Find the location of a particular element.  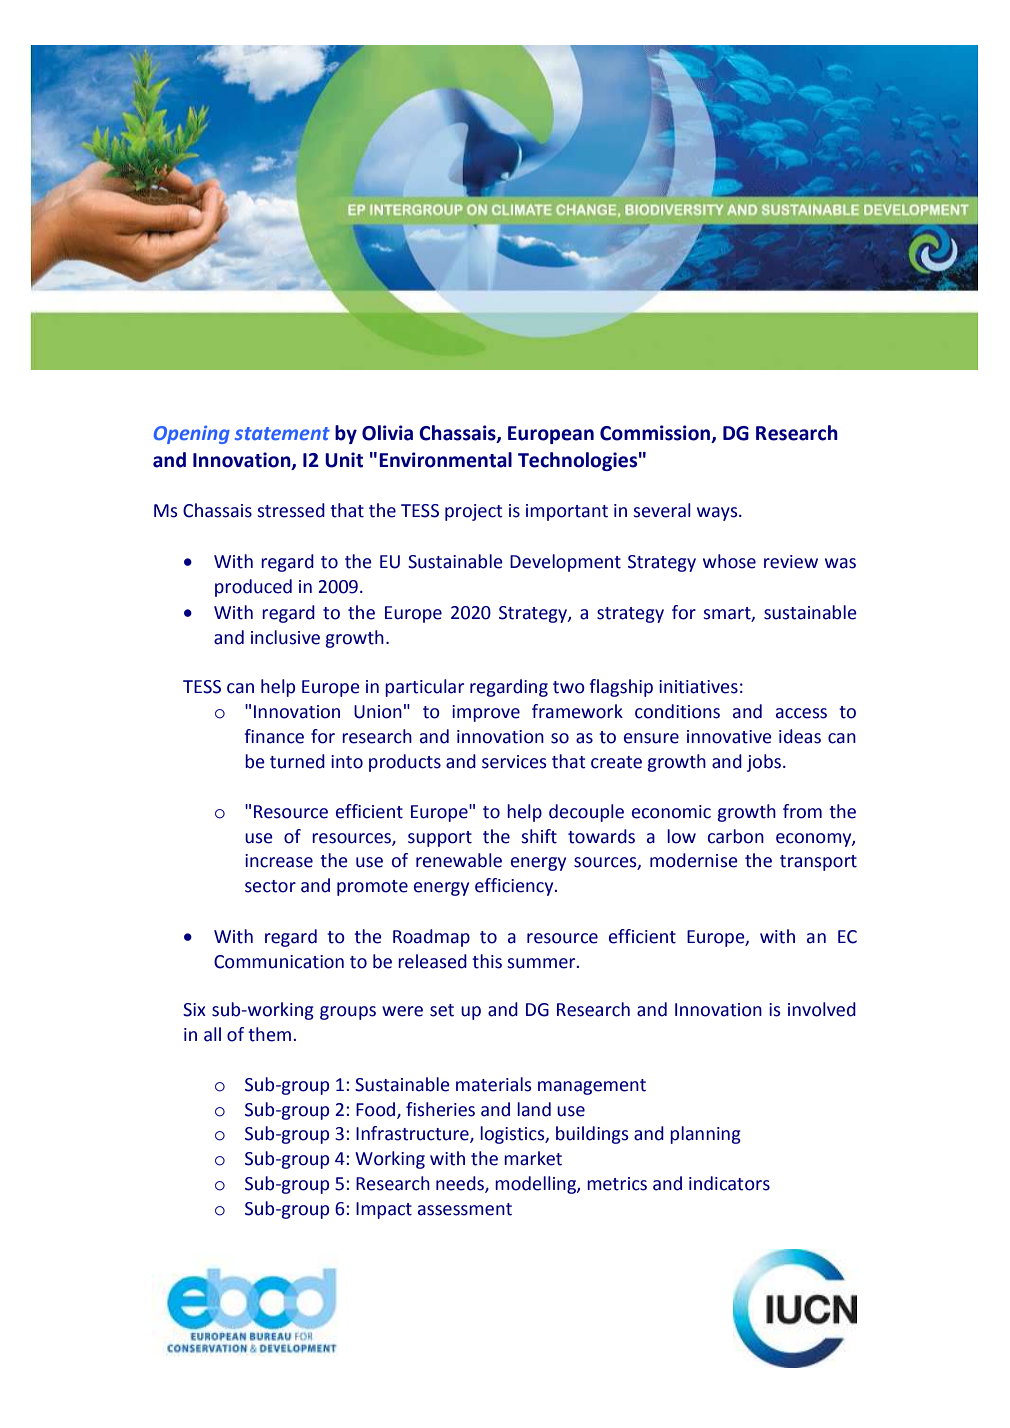

shift is located at coordinates (539, 836).
